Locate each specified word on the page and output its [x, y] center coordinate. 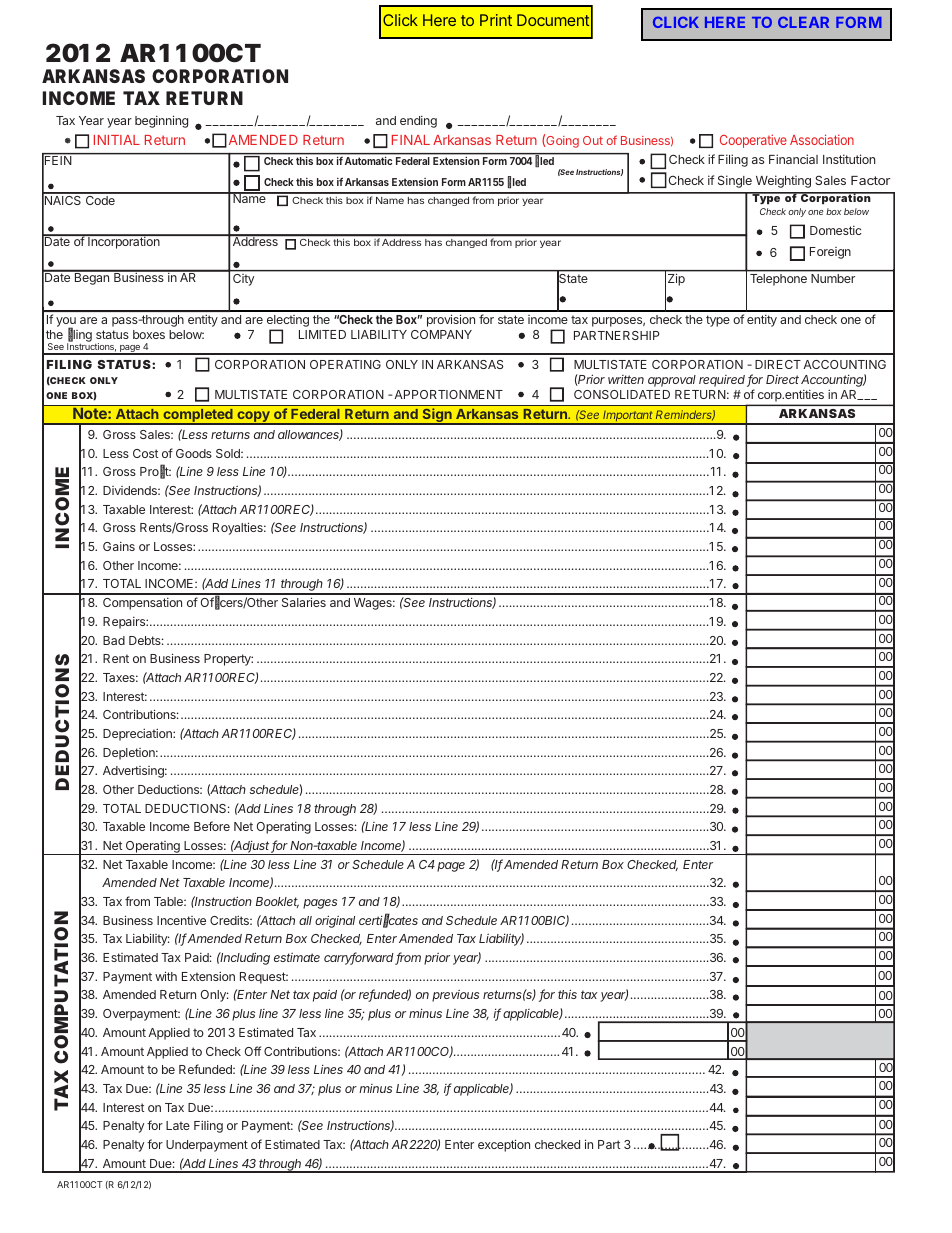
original [335, 921]
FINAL [411, 140]
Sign [437, 416]
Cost [145, 453]
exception [504, 1145]
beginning [161, 121]
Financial [793, 159]
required [723, 381]
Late [178, 1125]
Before [212, 826]
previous [455, 996]
